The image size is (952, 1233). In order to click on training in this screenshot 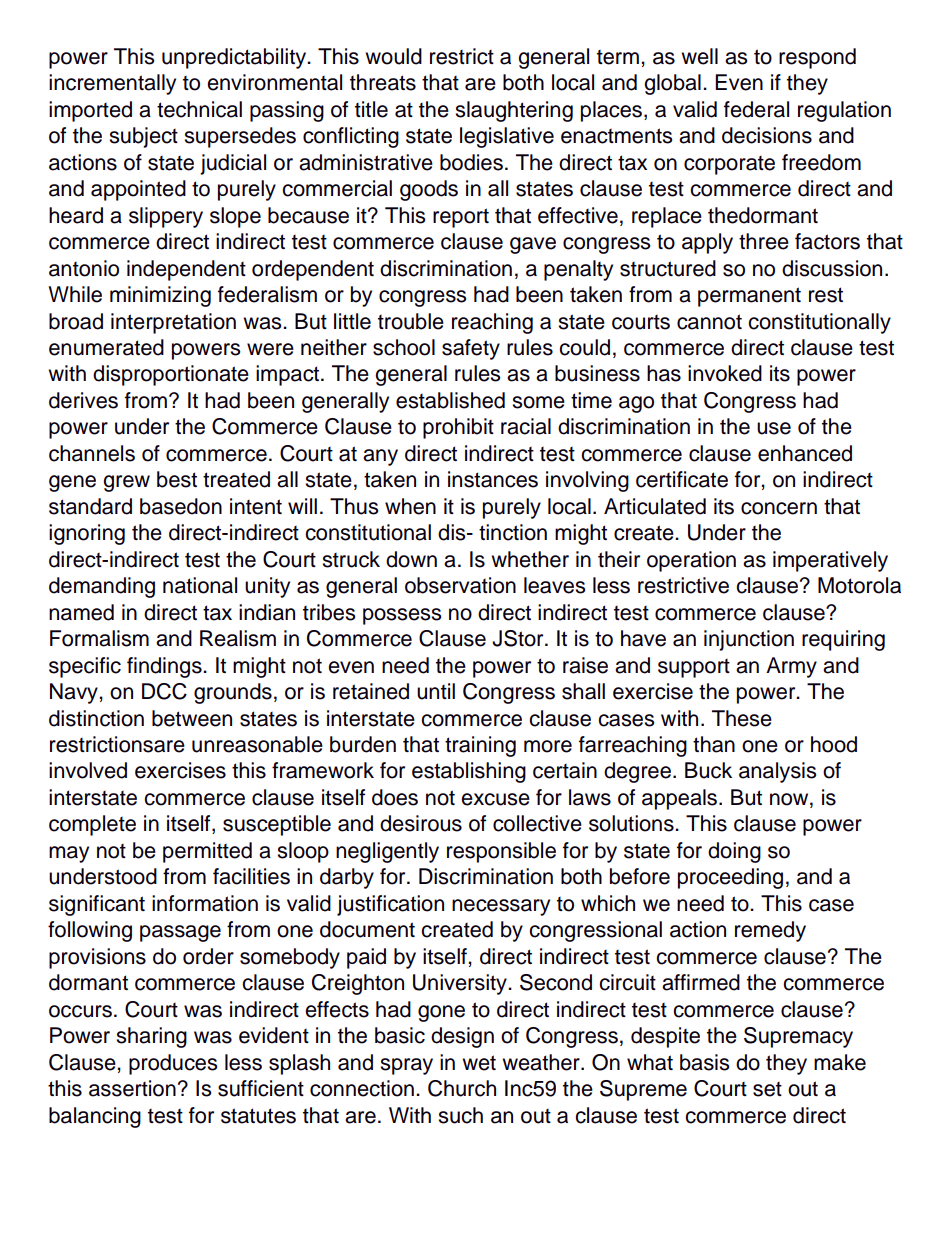, I will do `click(480, 746)`.
